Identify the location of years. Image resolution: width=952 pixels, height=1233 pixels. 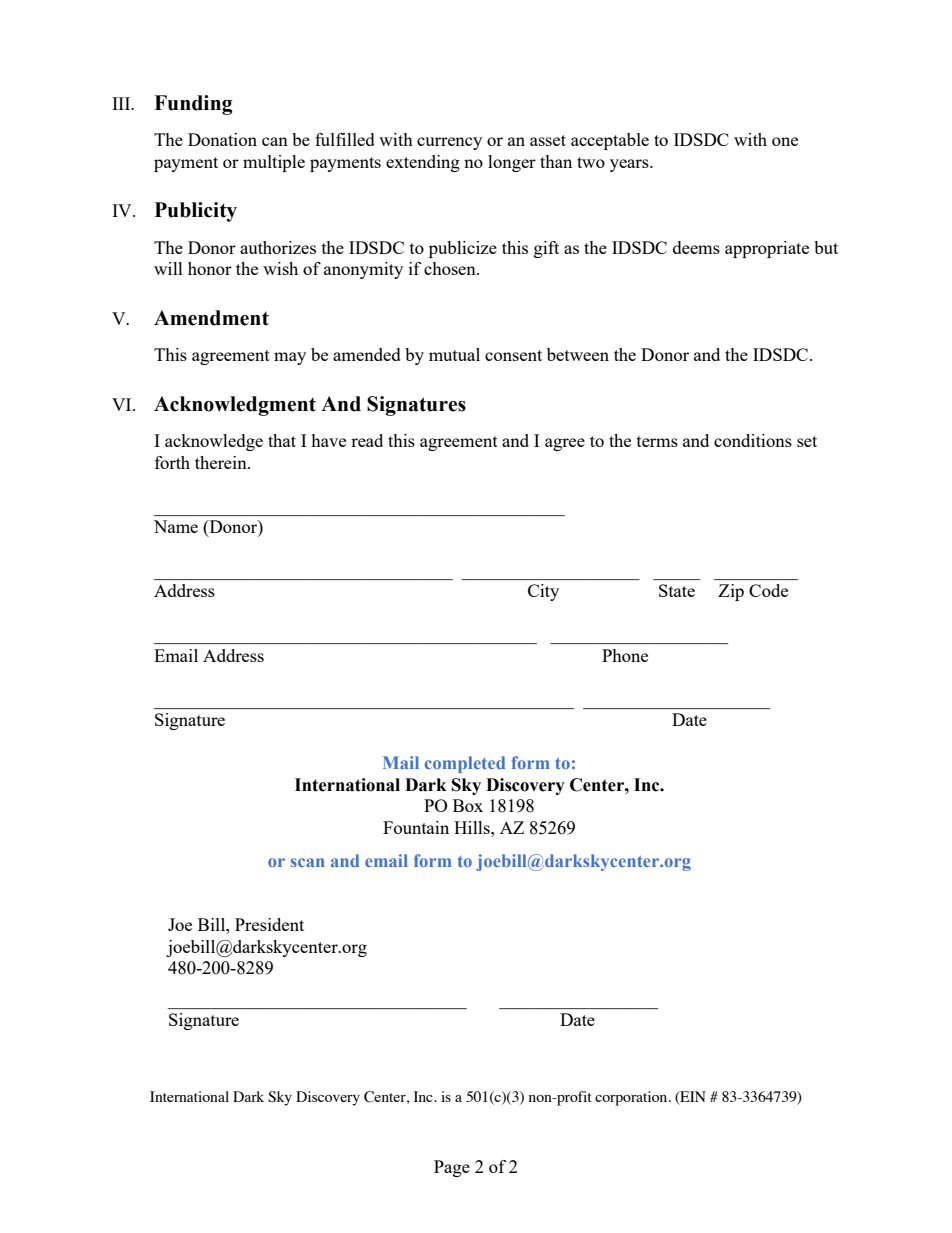
(630, 165).
